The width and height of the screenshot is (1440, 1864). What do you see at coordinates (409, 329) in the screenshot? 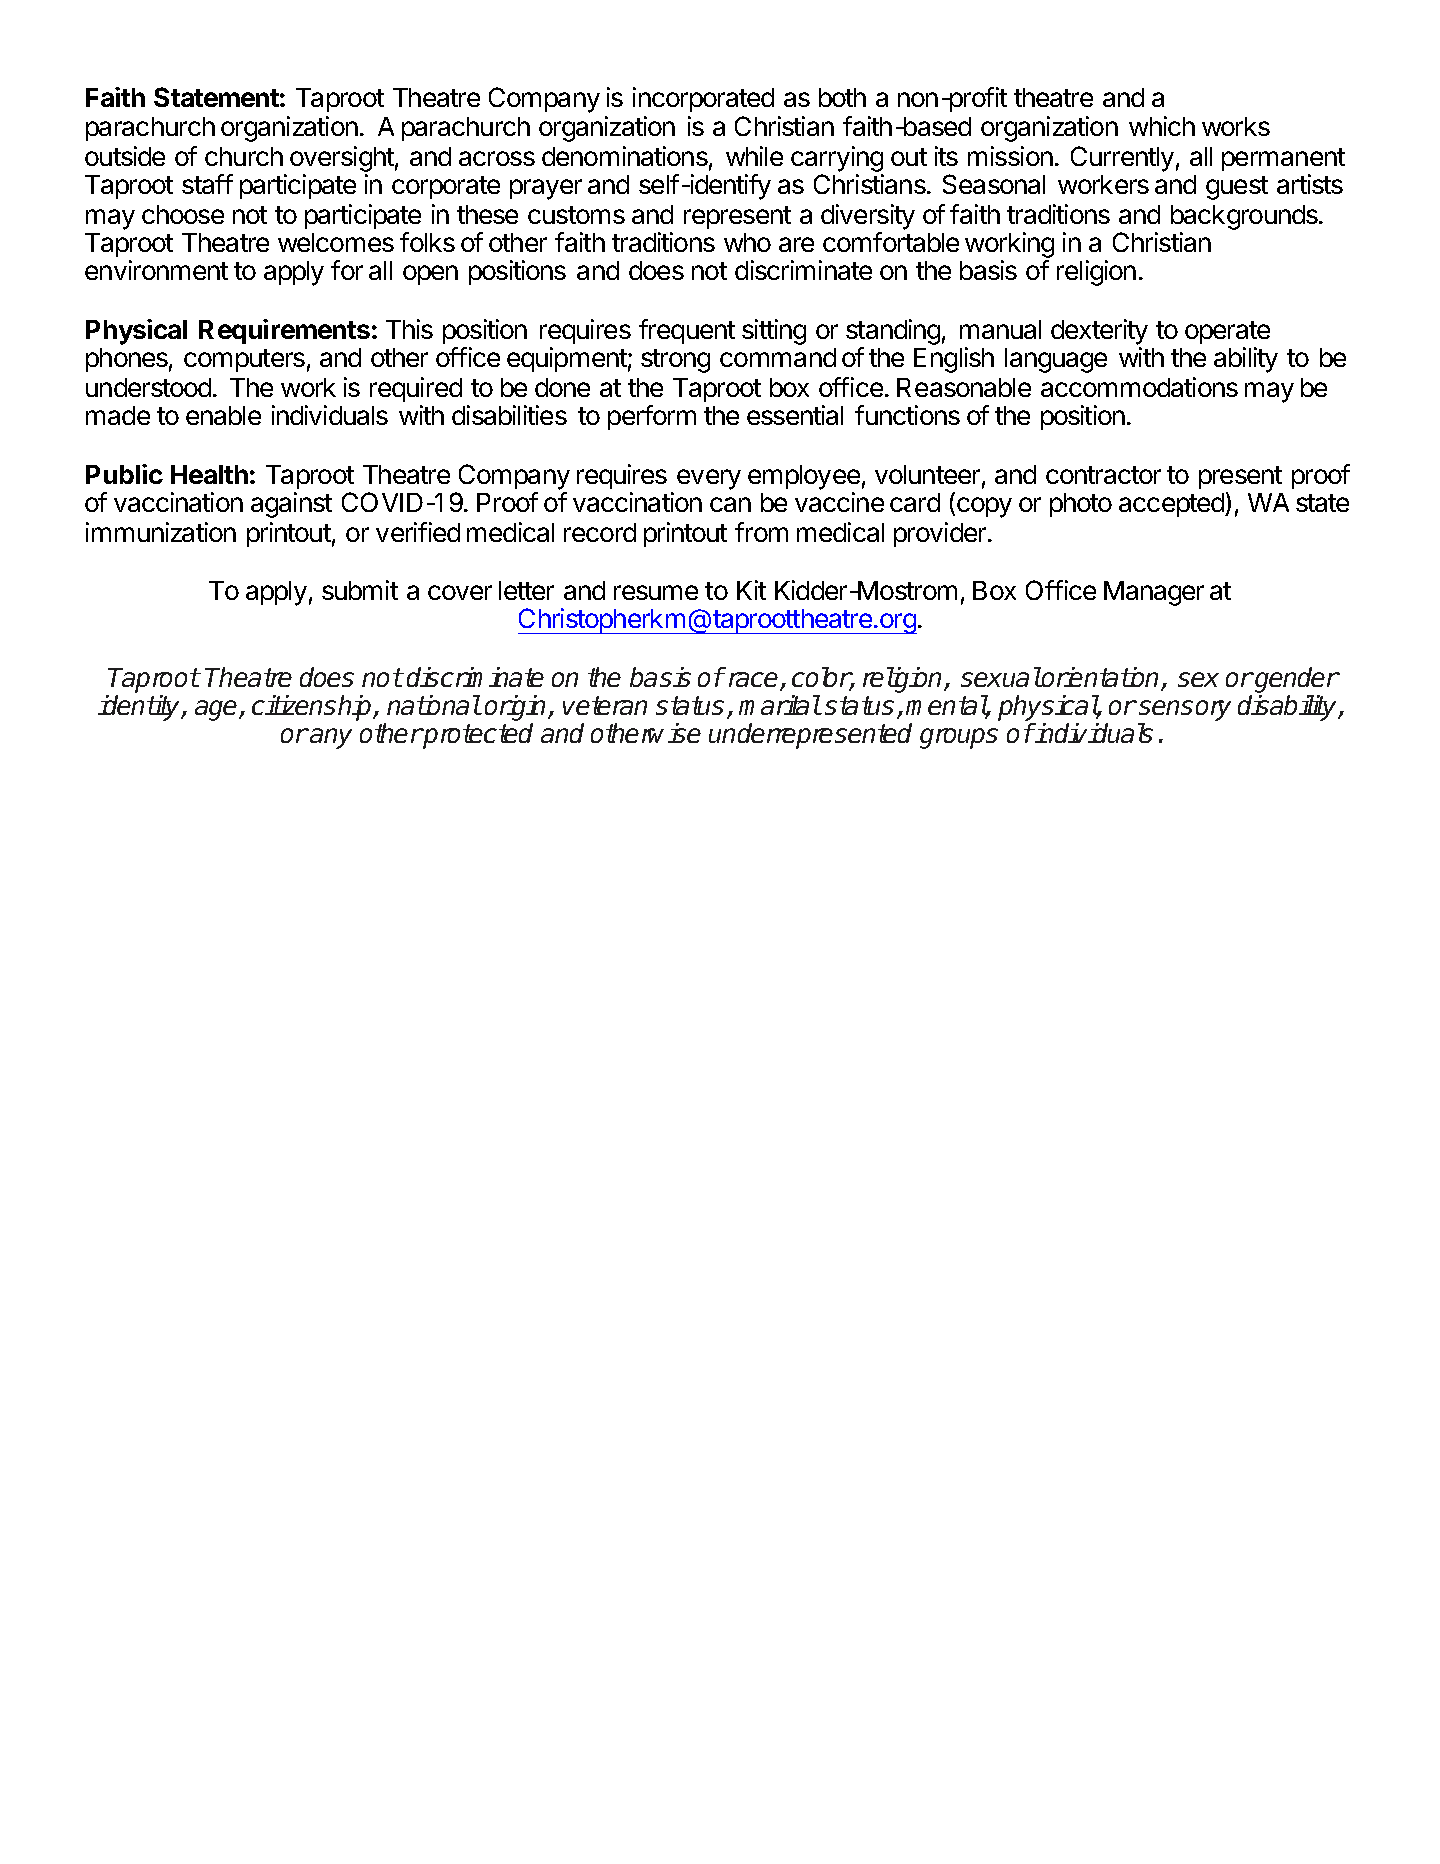
I see `This` at bounding box center [409, 329].
